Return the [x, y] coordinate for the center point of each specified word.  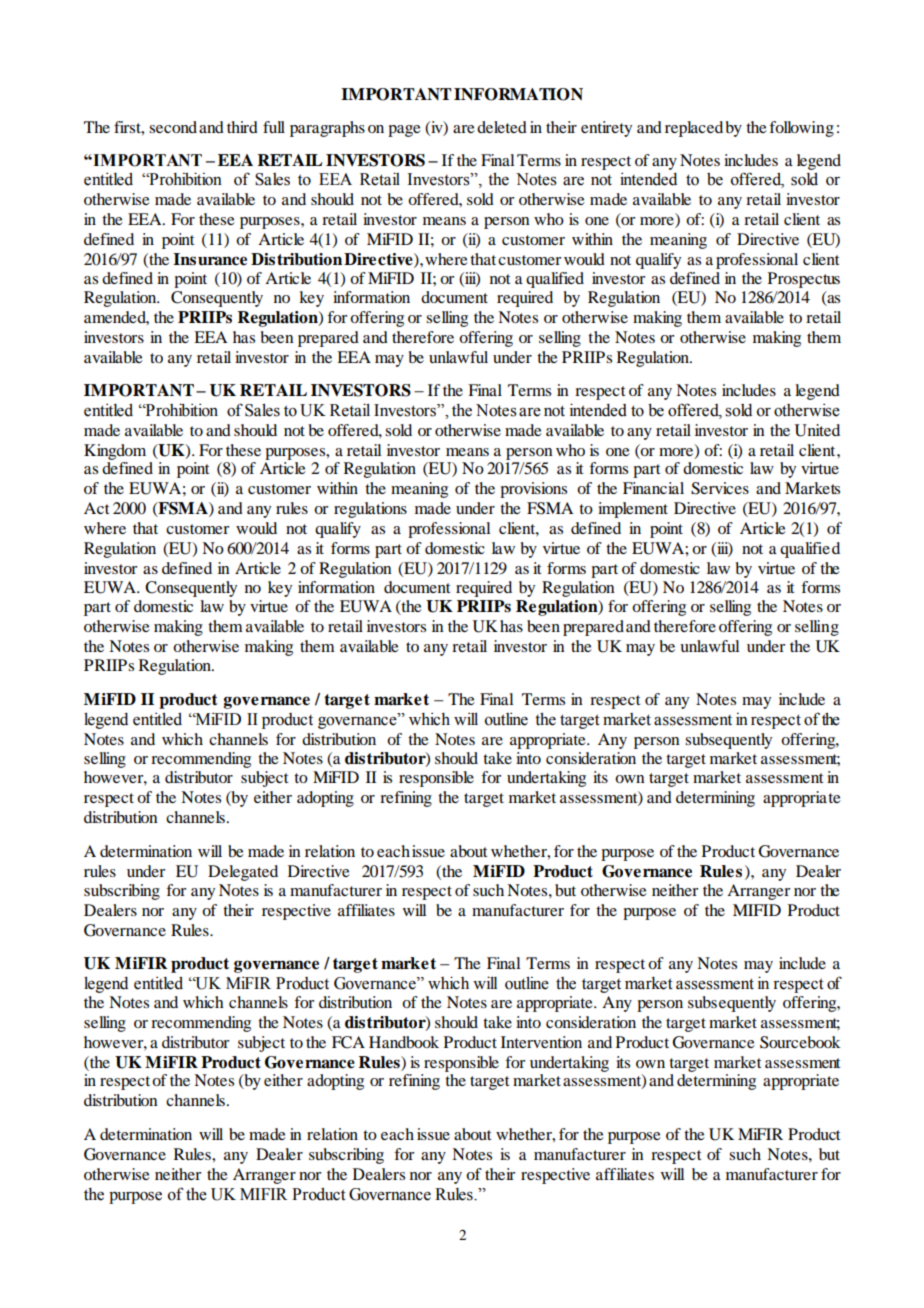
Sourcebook [800, 1042]
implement [633, 510]
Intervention [541, 1042]
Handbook [404, 1042]
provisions [533, 490]
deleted [502, 127]
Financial [653, 488]
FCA [348, 1042]
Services [720, 488]
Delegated [243, 873]
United [817, 430]
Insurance [210, 259]
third [242, 127]
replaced [694, 129]
